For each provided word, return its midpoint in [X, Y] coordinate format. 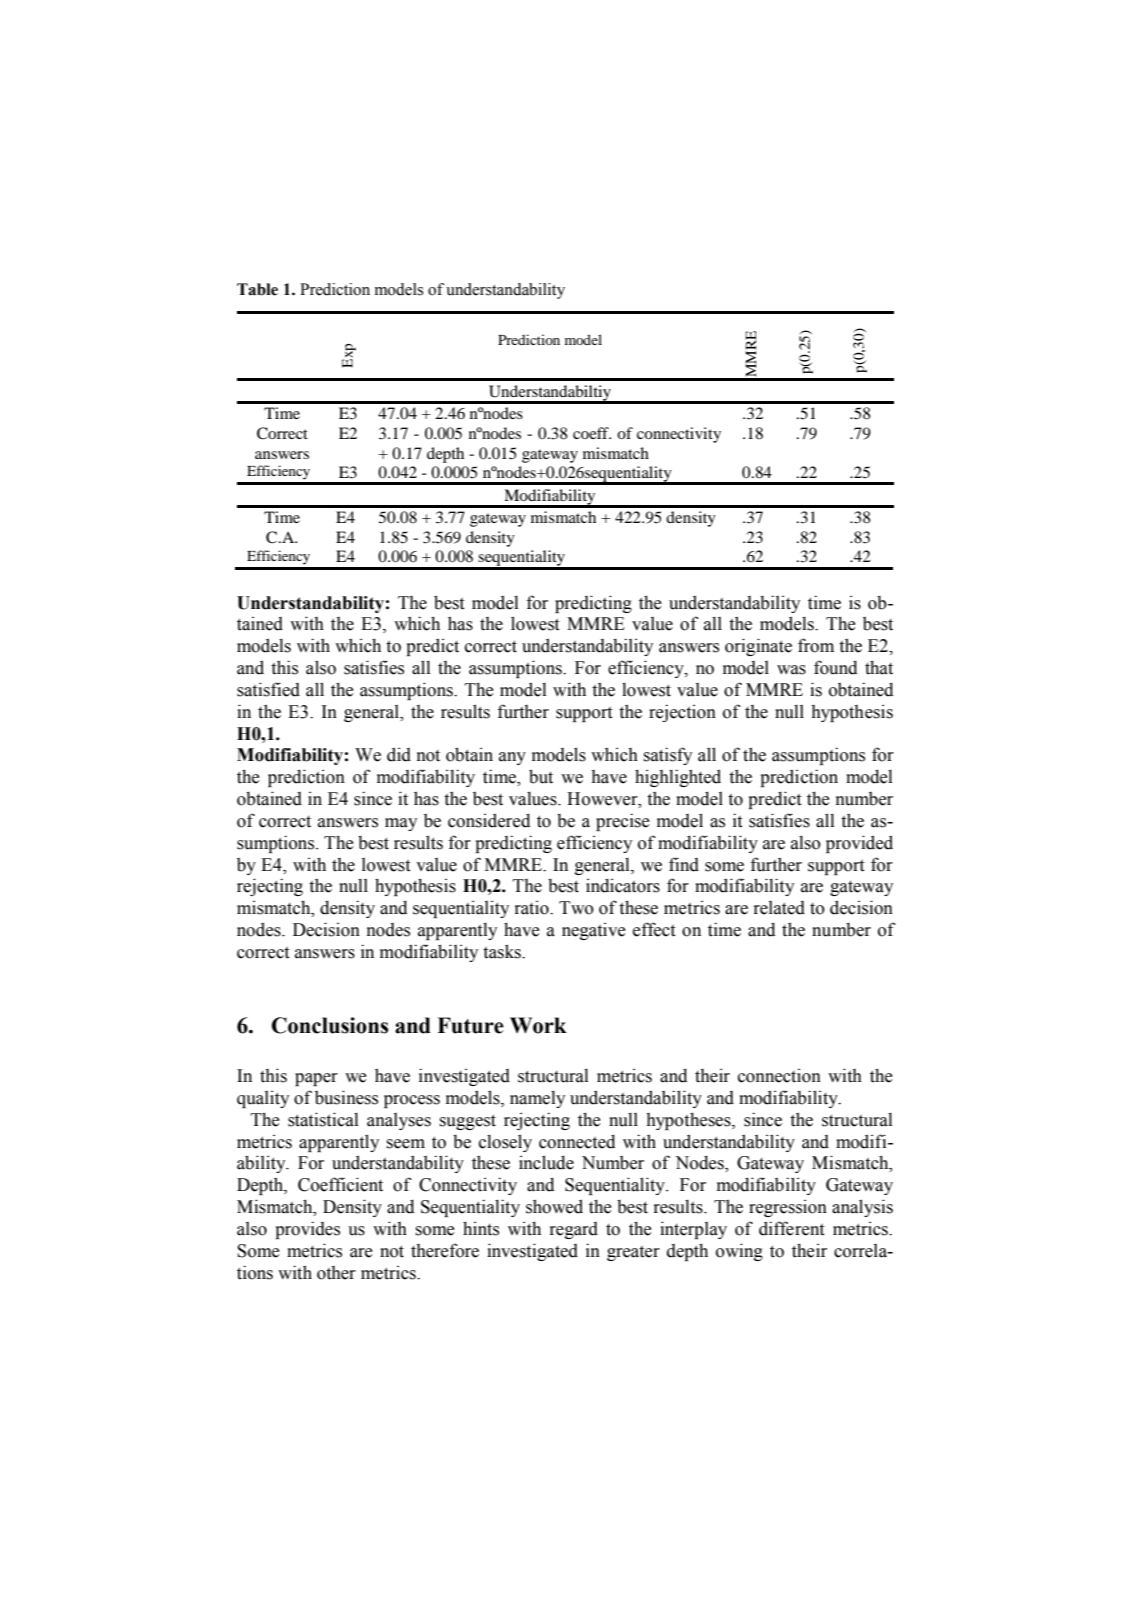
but [541, 776]
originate [758, 647]
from [816, 645]
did [399, 754]
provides [308, 1230]
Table [257, 289]
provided [859, 844]
